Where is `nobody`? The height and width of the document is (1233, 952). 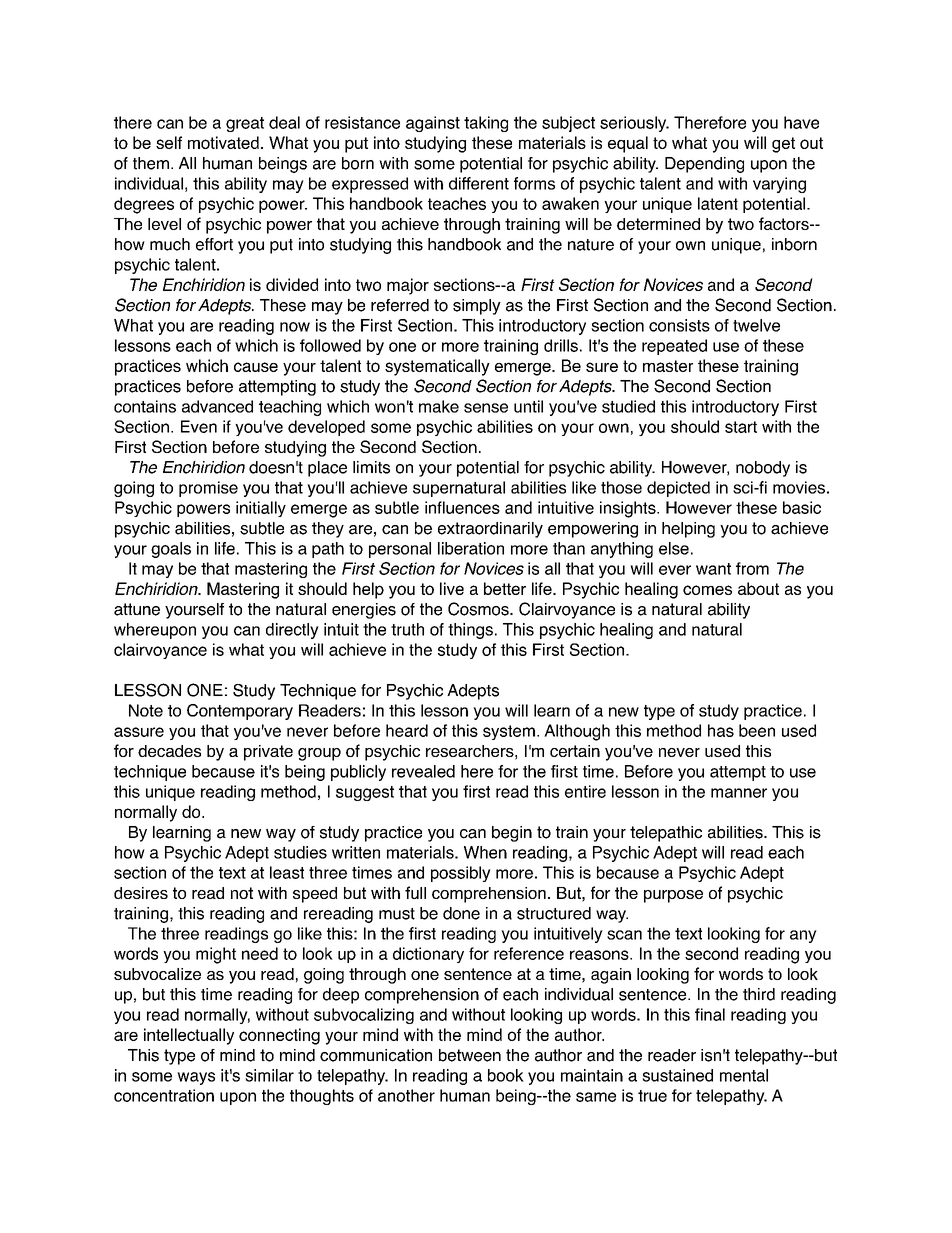 nobody is located at coordinates (763, 469).
